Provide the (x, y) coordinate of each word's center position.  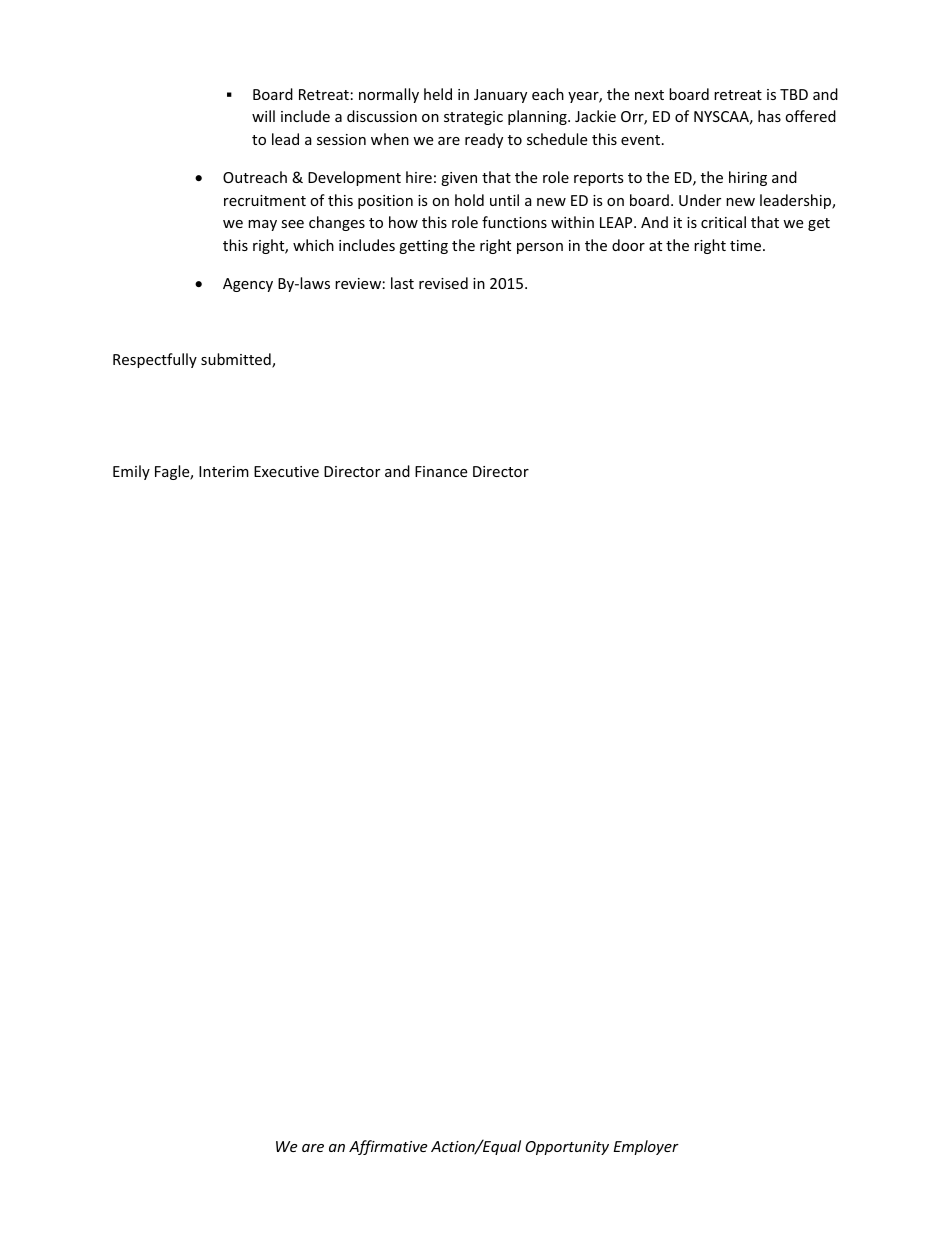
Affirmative (388, 1147)
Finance (441, 471)
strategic (473, 118)
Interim (224, 471)
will (263, 116)
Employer (646, 1147)
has (769, 116)
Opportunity (567, 1148)
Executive (286, 471)
